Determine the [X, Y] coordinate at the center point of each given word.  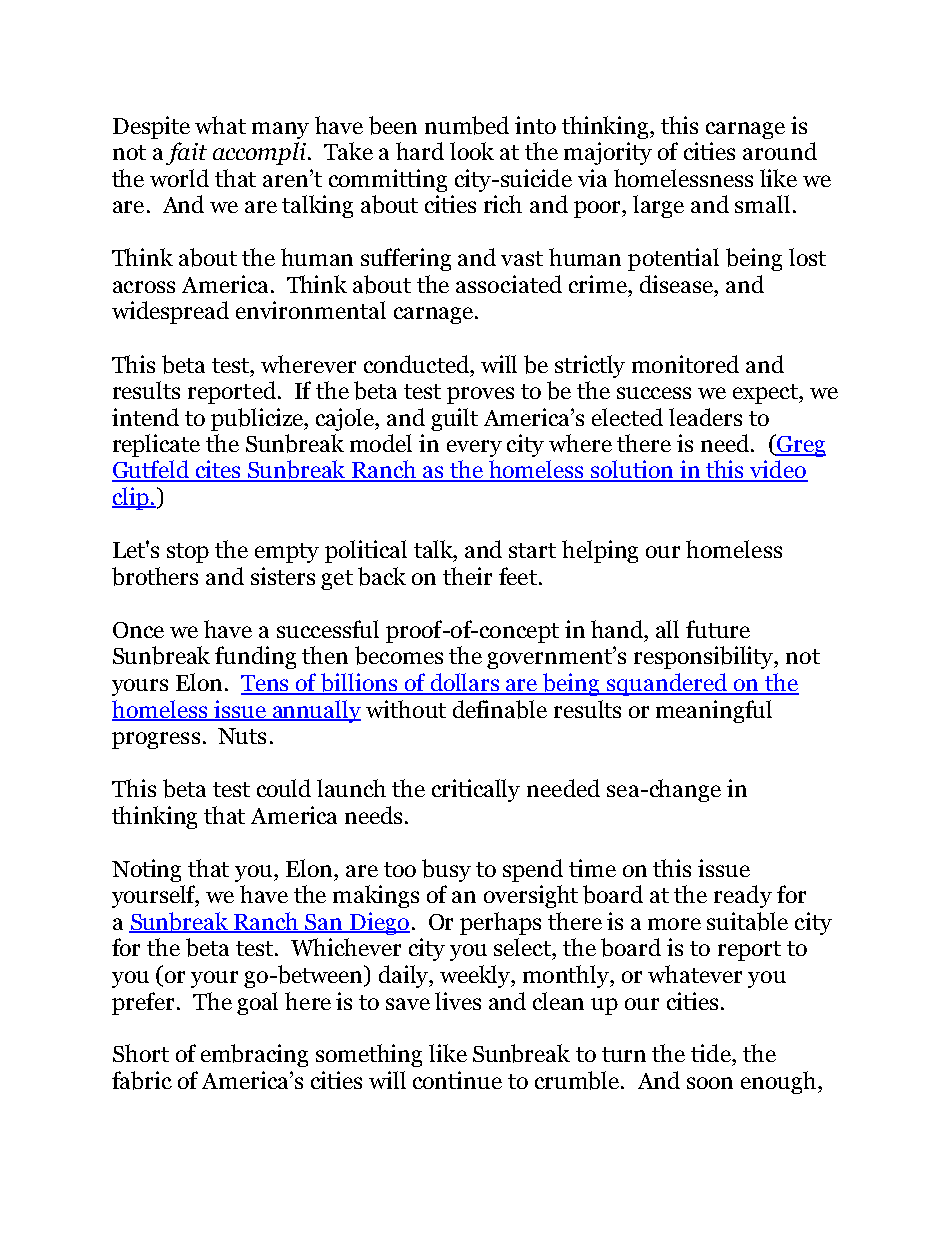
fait [186, 153]
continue [457, 1080]
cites [218, 470]
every [474, 448]
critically [476, 790]
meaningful [714, 711]
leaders [705, 417]
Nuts [242, 736]
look [472, 151]
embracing [254, 1055]
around [780, 151]
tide [712, 1053]
